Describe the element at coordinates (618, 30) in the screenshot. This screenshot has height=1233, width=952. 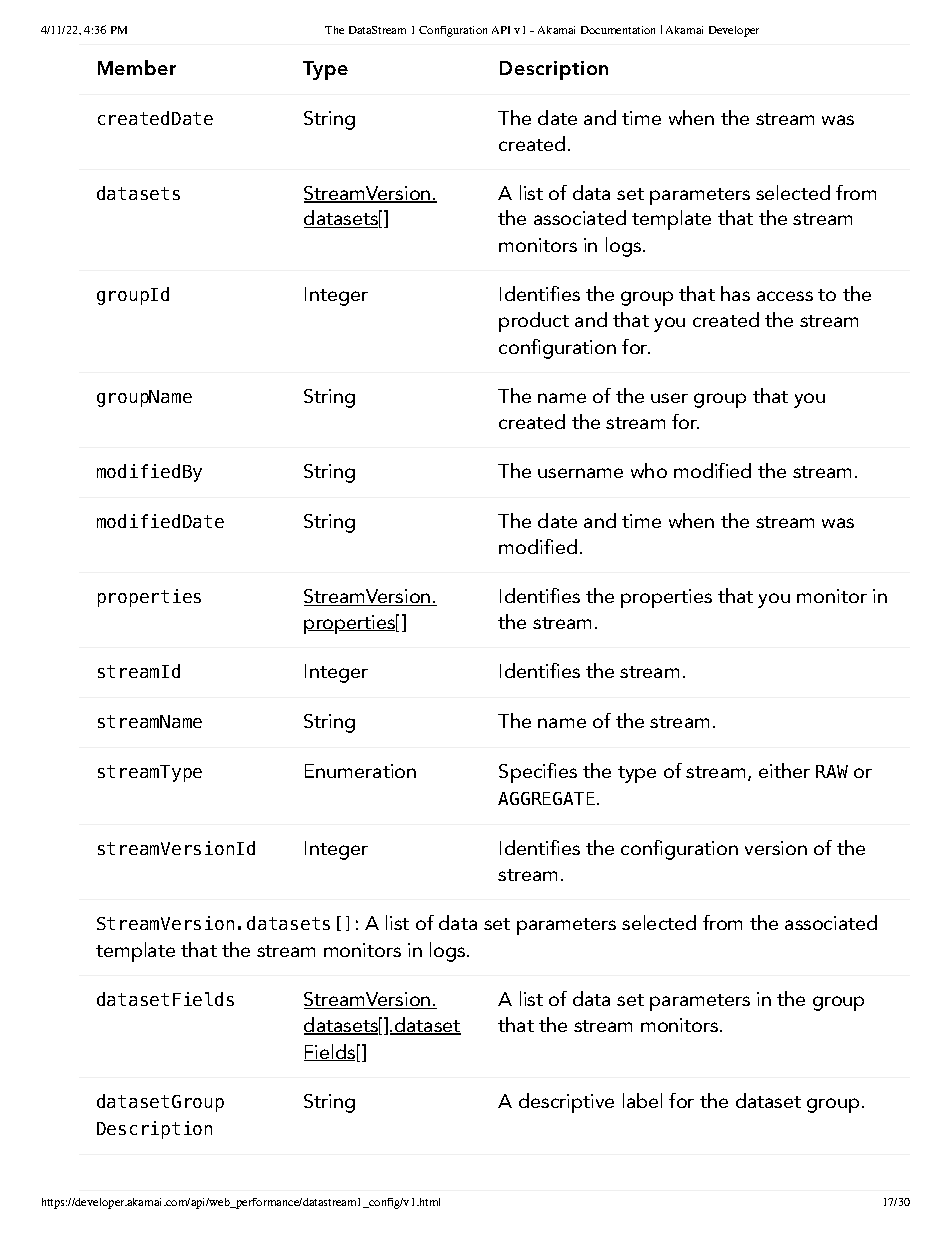
I see `Documentation` at that location.
